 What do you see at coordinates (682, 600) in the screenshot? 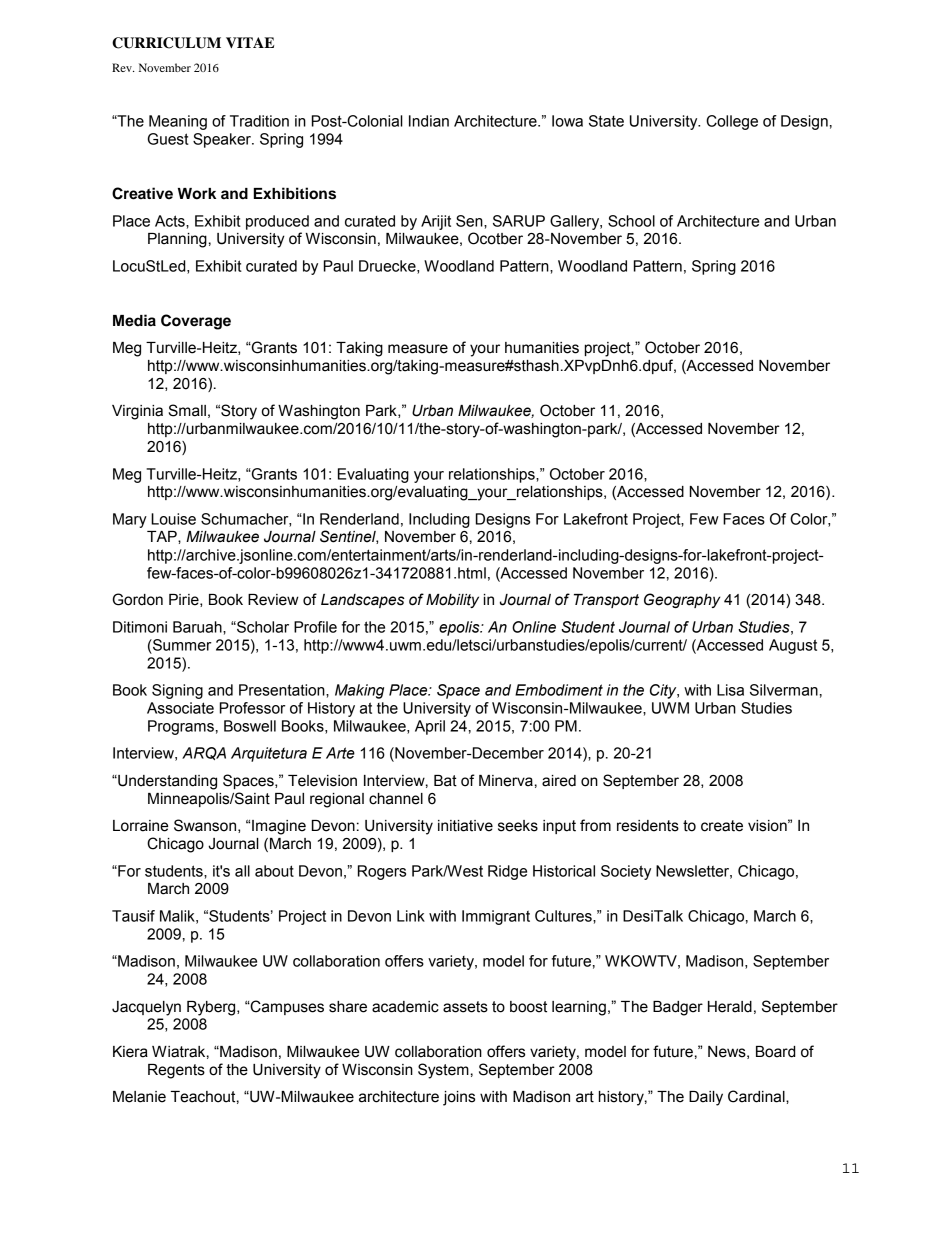
I see `Geography` at bounding box center [682, 600].
